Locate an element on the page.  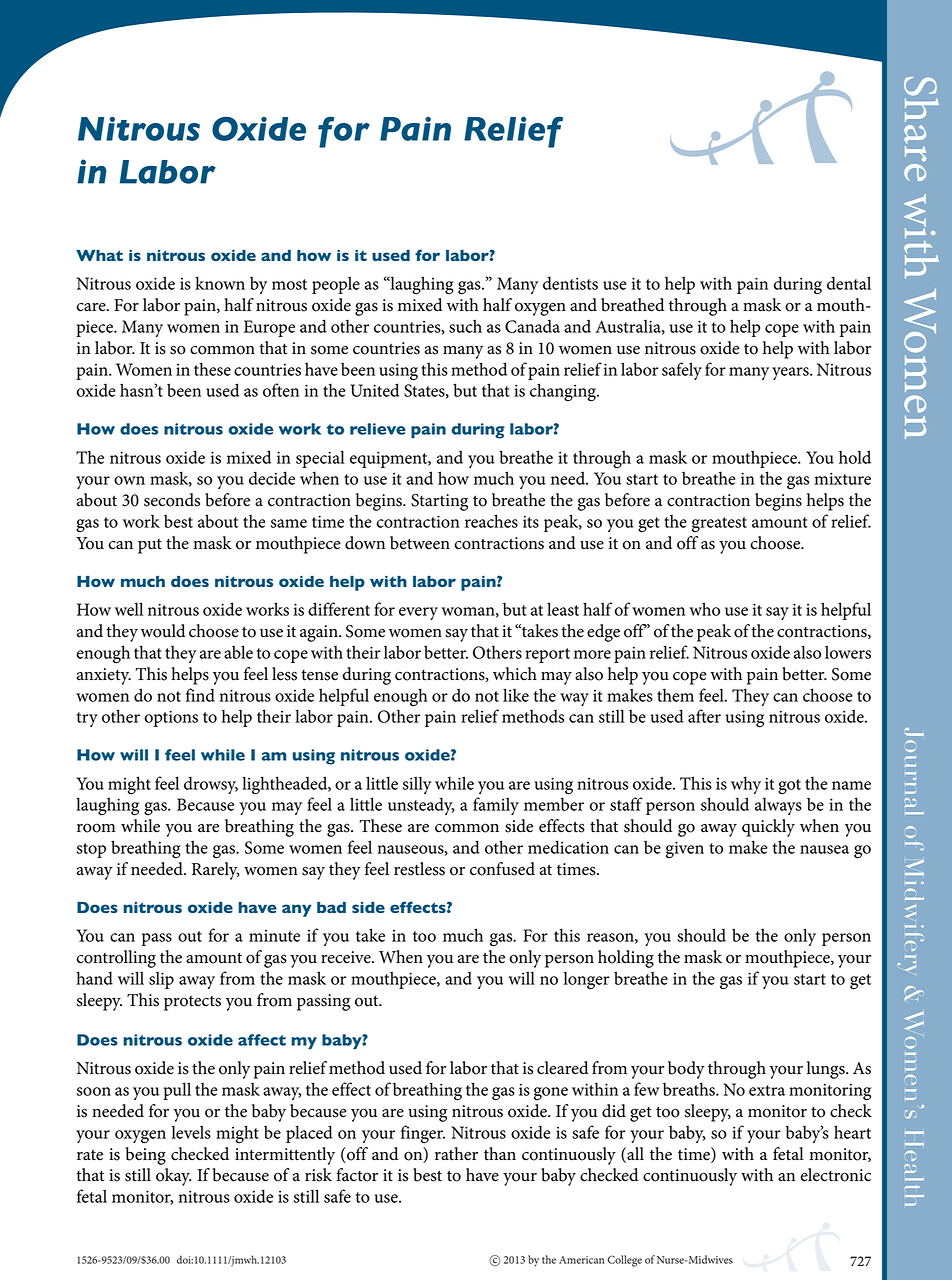
mixture is located at coordinates (842, 478).
